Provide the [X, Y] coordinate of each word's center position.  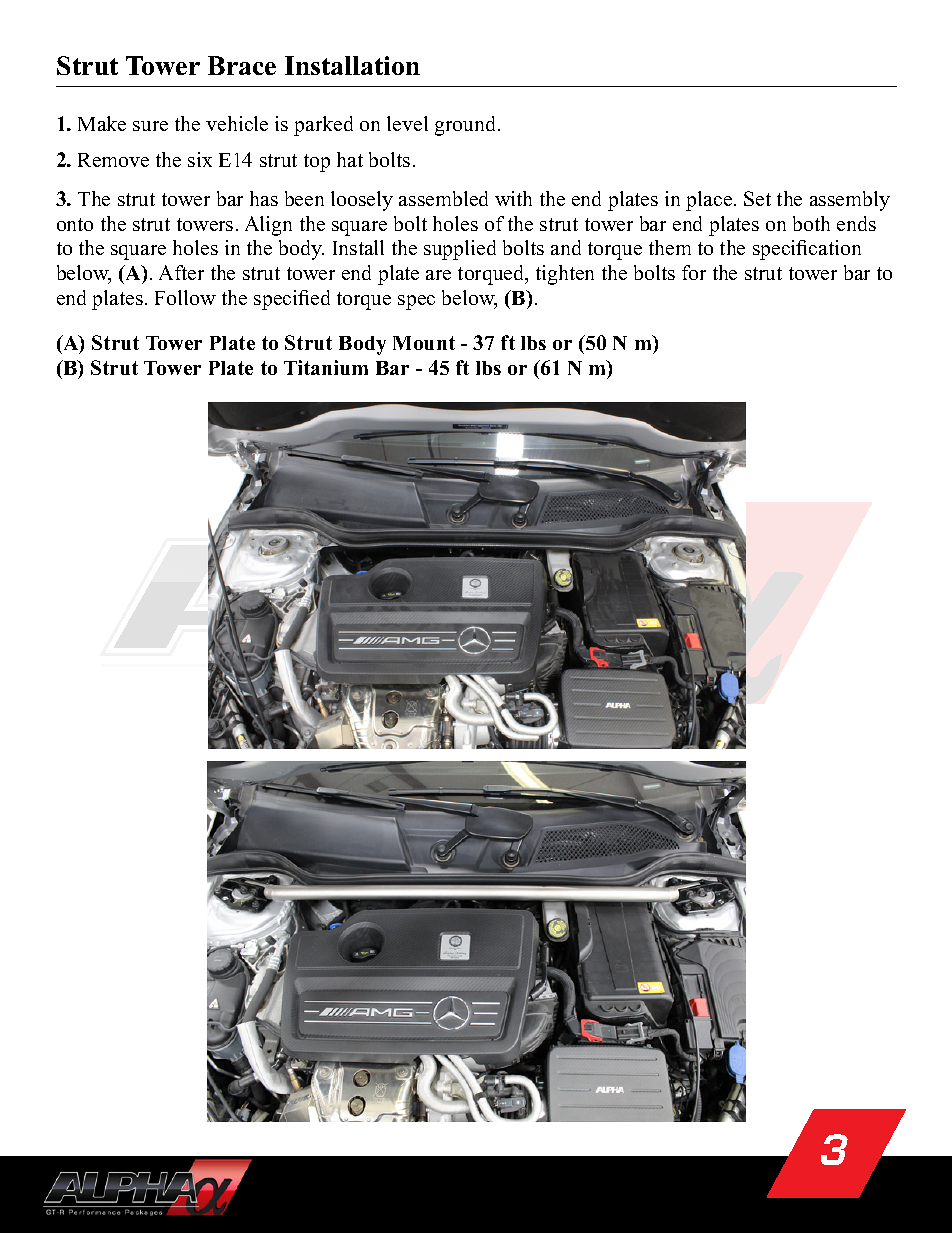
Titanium [326, 367]
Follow [185, 297]
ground [467, 126]
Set [757, 198]
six [200, 159]
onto [75, 224]
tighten [565, 275]
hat [350, 159]
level [407, 123]
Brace [242, 65]
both [811, 223]
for [694, 272]
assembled [443, 198]
